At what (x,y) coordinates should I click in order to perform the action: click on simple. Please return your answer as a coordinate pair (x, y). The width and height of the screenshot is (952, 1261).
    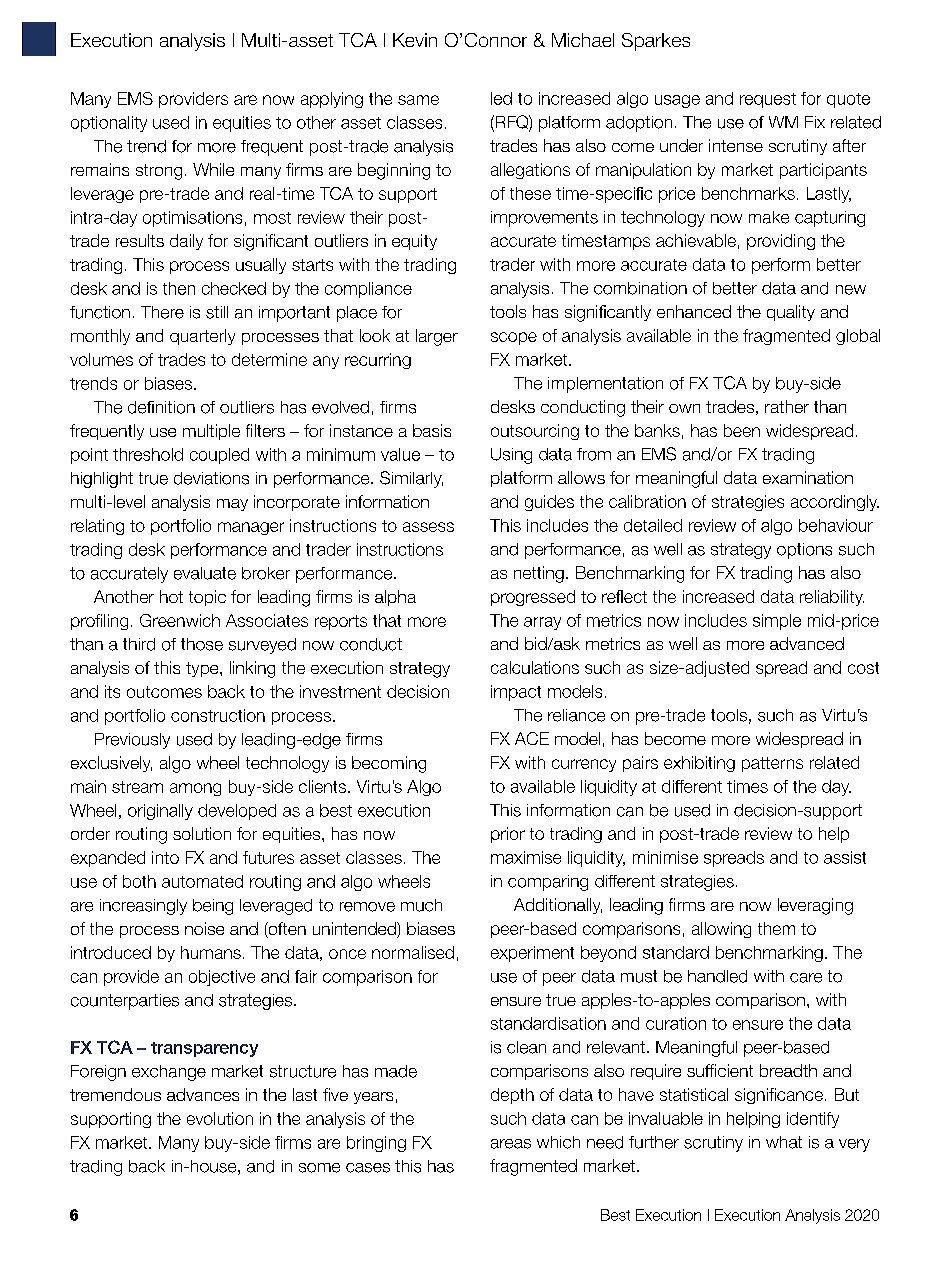
    Looking at the image, I should click on (777, 622).
